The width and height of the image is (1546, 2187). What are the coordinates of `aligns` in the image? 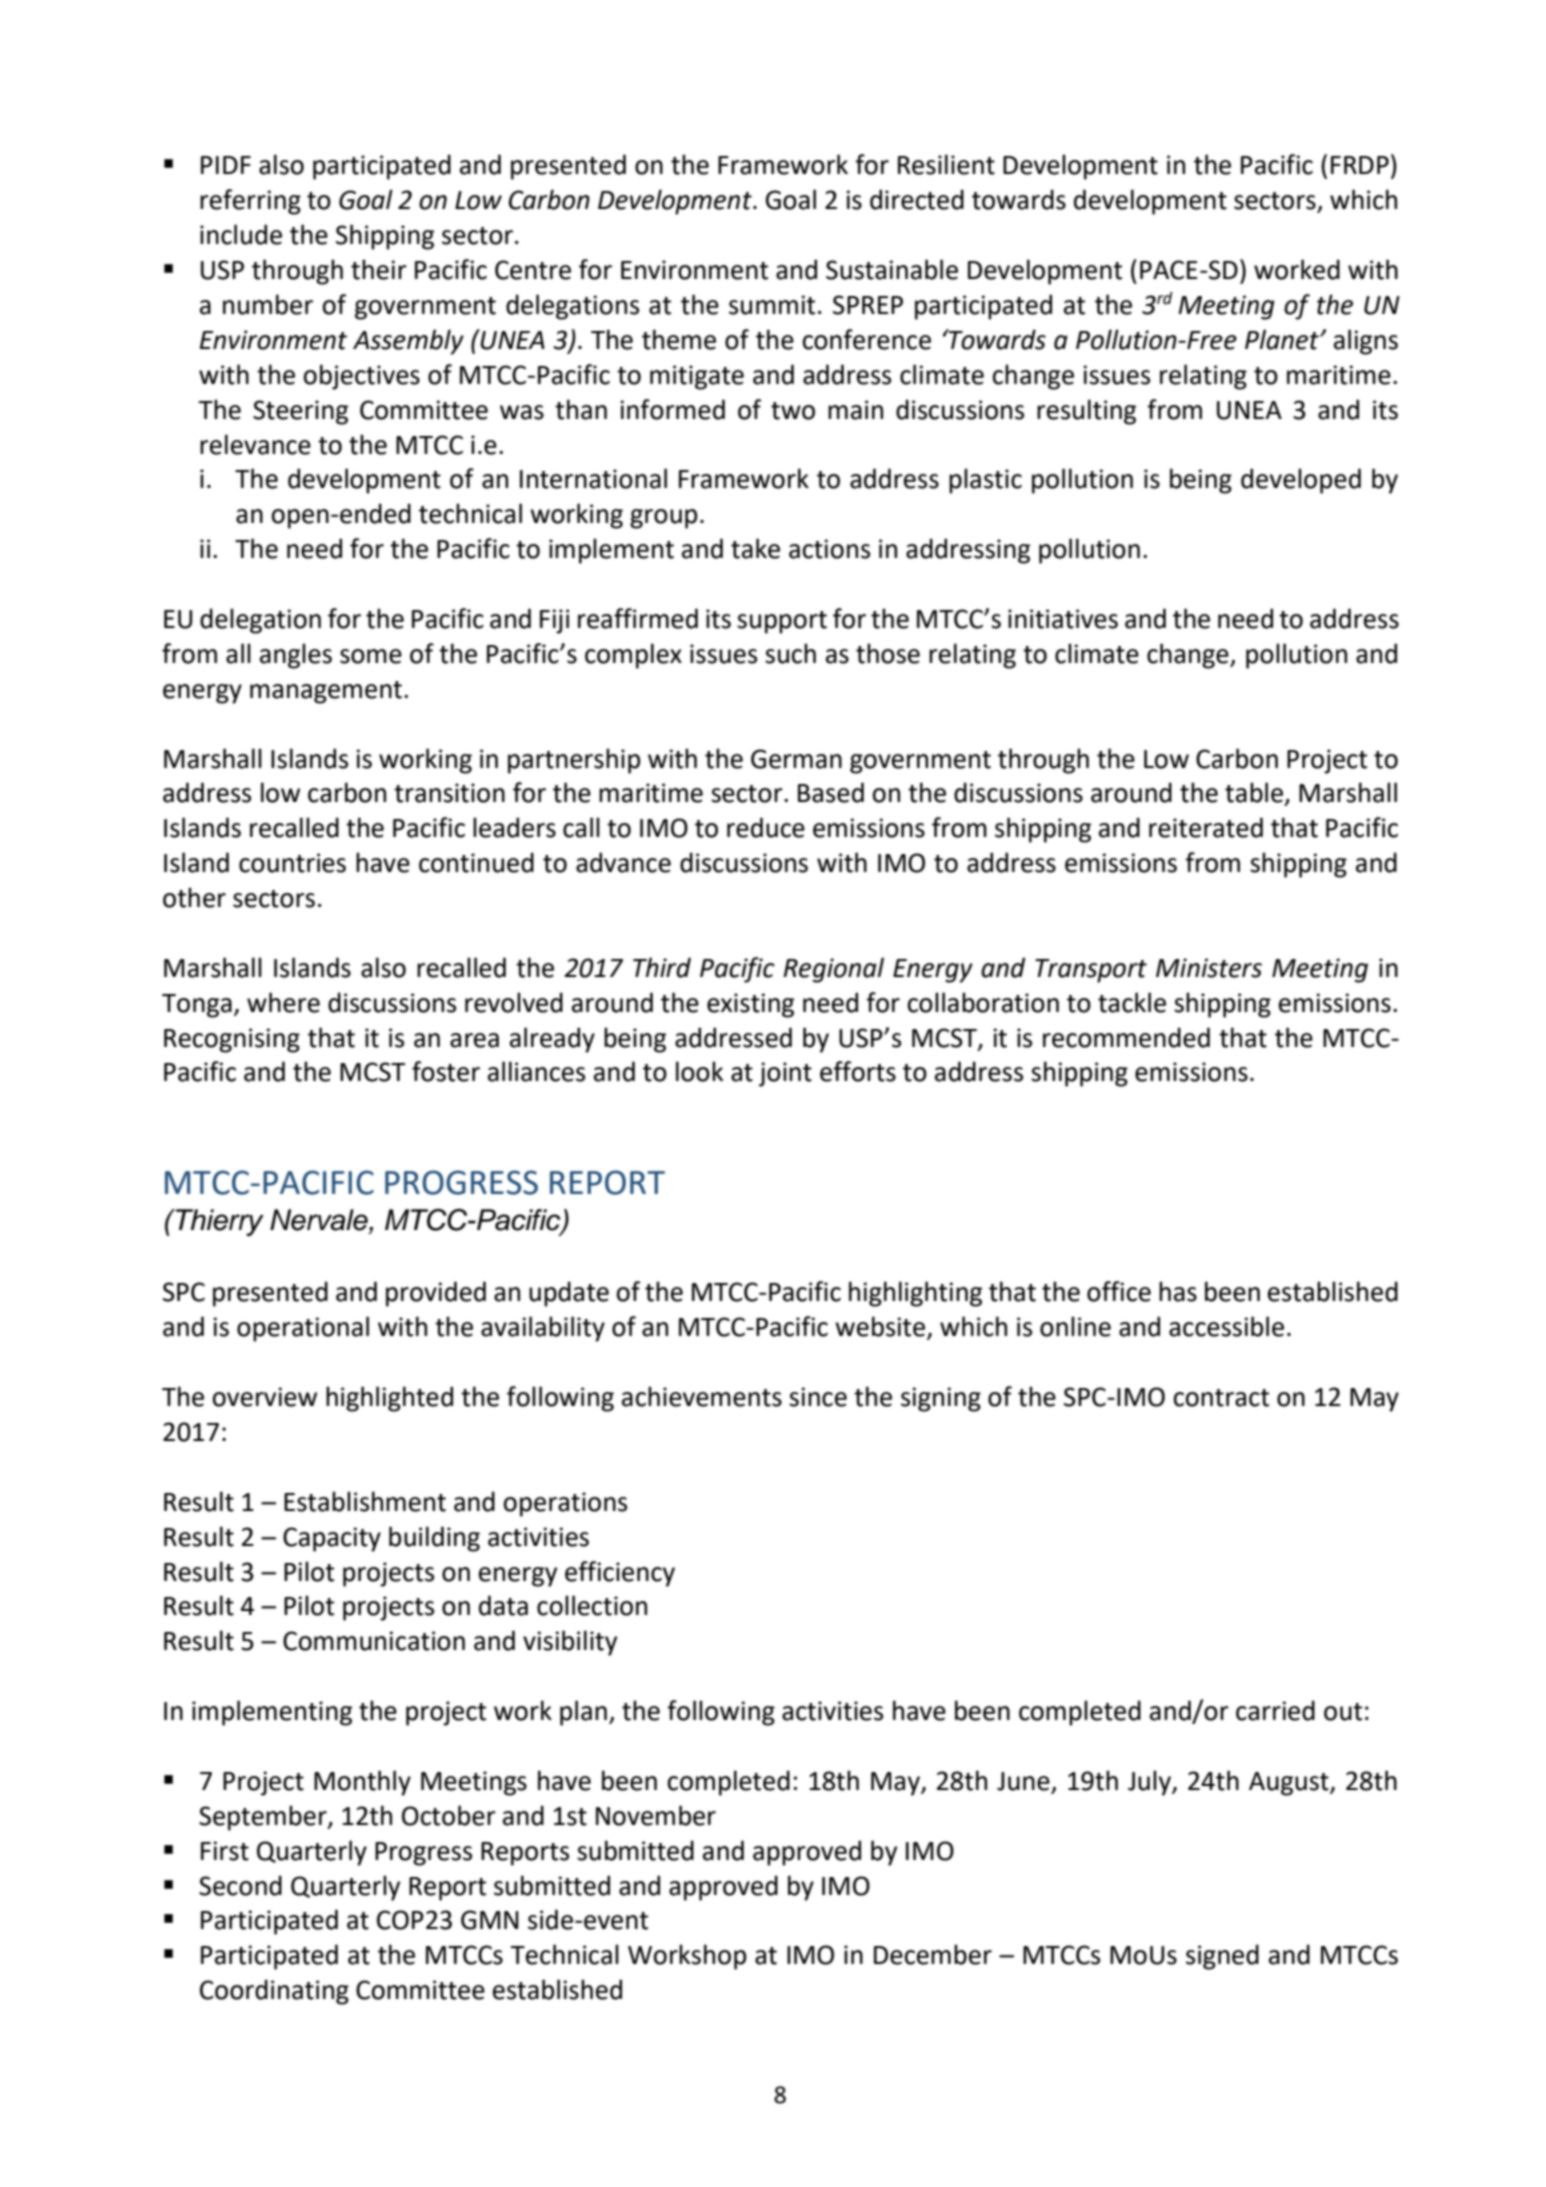 It's located at (1366, 342).
